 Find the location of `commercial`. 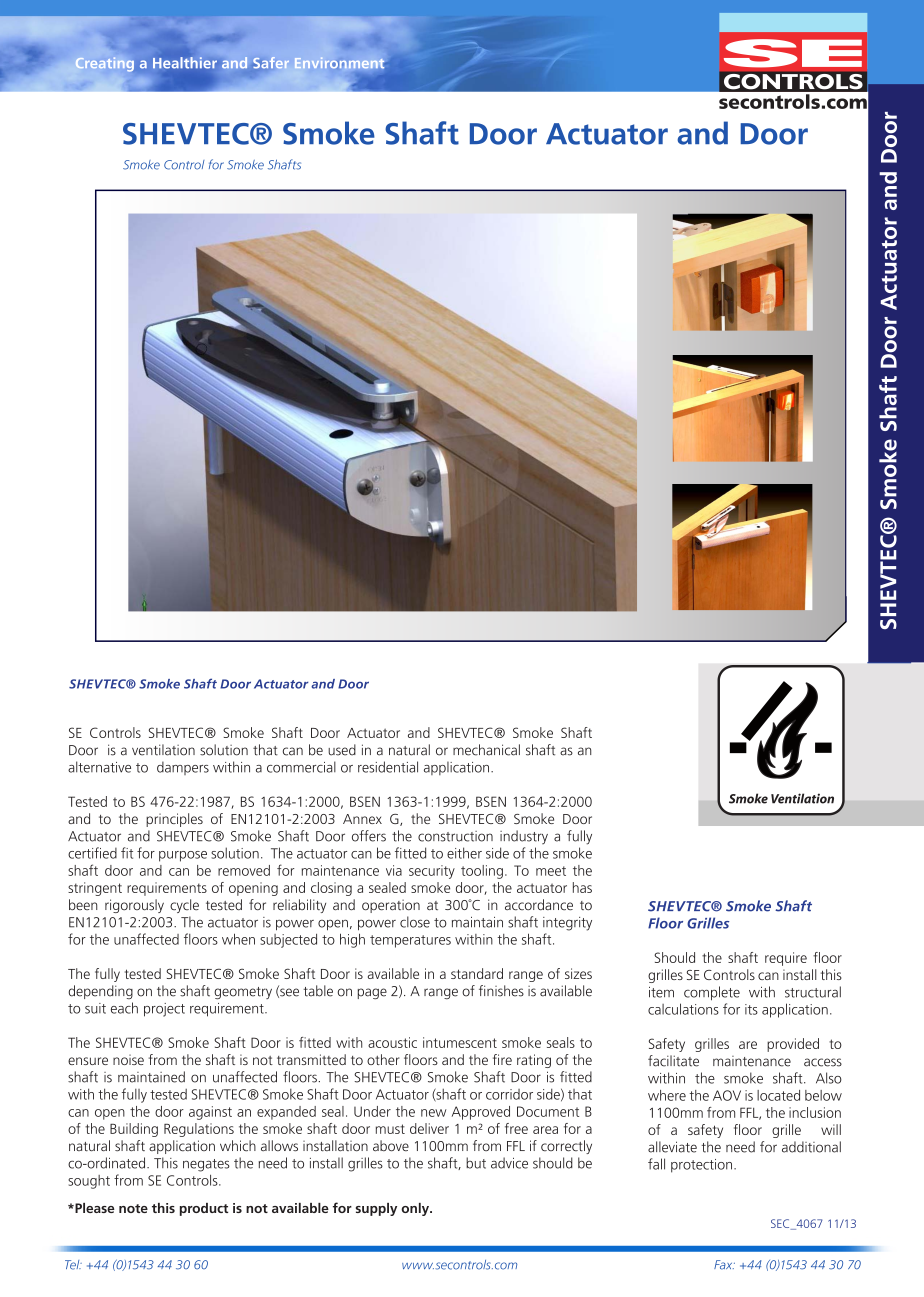

commercial is located at coordinates (301, 767).
